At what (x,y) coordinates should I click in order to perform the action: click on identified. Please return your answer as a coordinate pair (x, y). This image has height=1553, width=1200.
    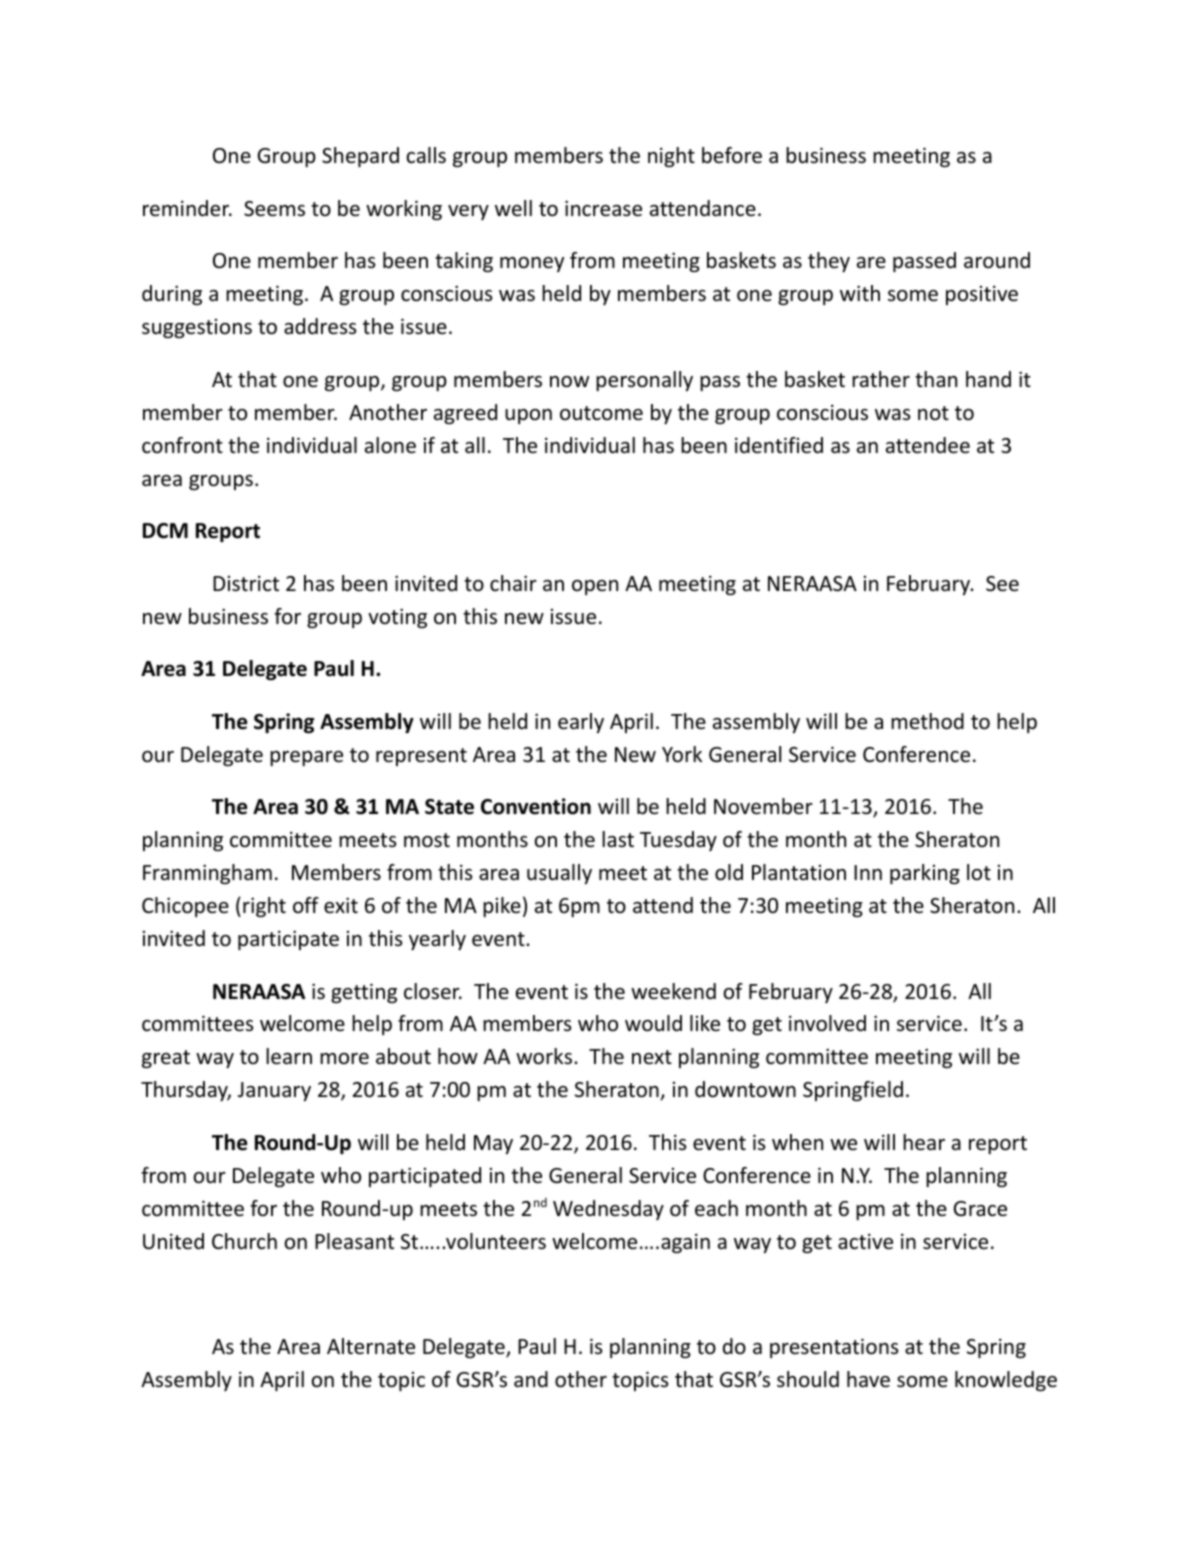
    Looking at the image, I should click on (779, 445).
